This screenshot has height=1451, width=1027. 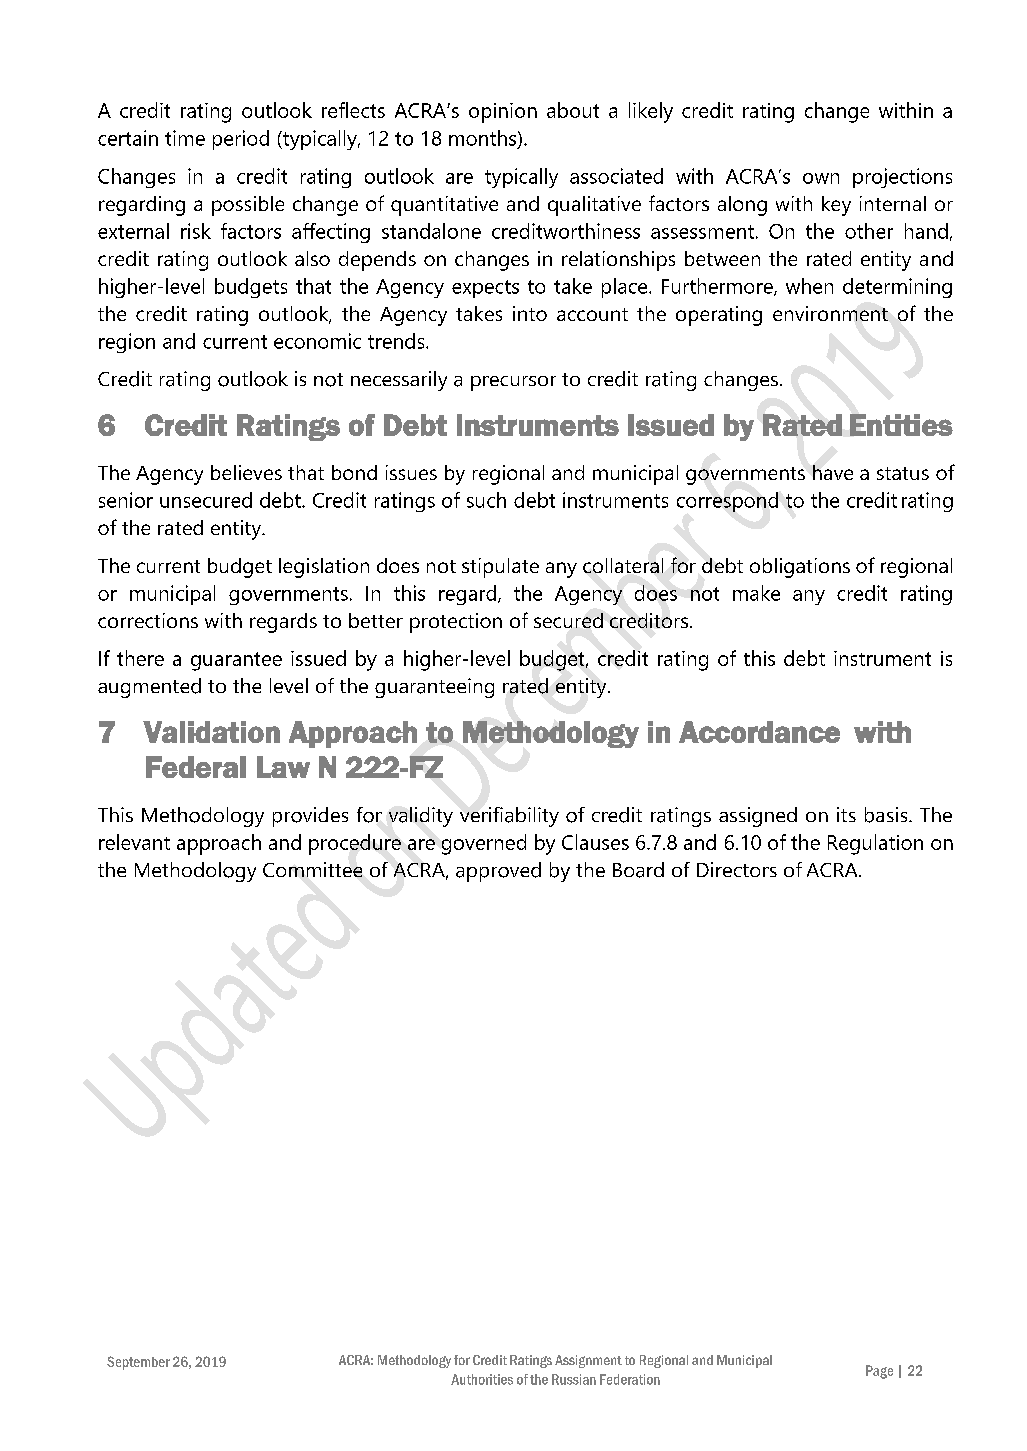 I want to click on obligations, so click(x=800, y=568).
